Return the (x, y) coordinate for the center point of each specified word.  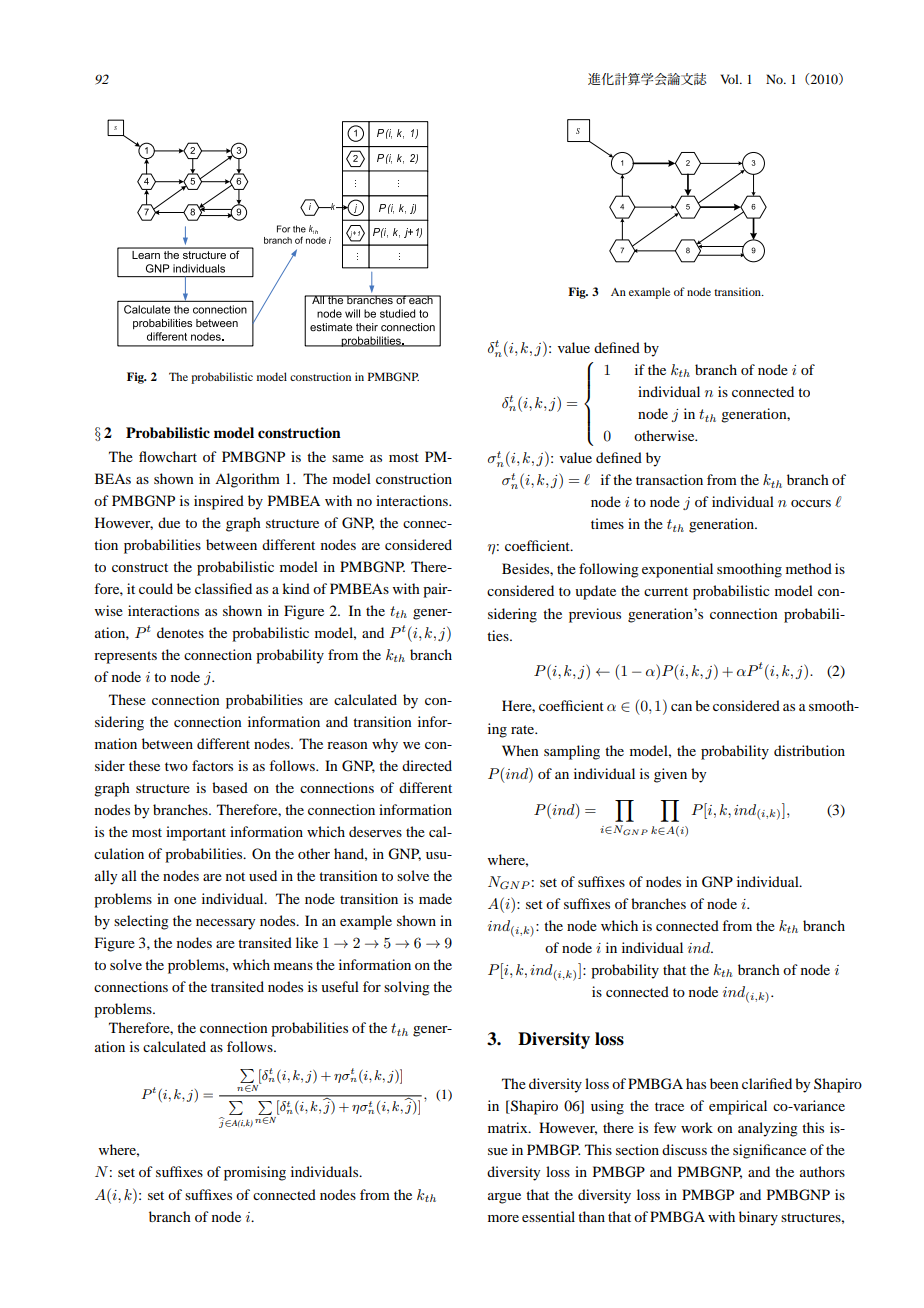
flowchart (168, 456)
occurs (811, 503)
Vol (731, 79)
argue (504, 1198)
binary (758, 1218)
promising (255, 1173)
